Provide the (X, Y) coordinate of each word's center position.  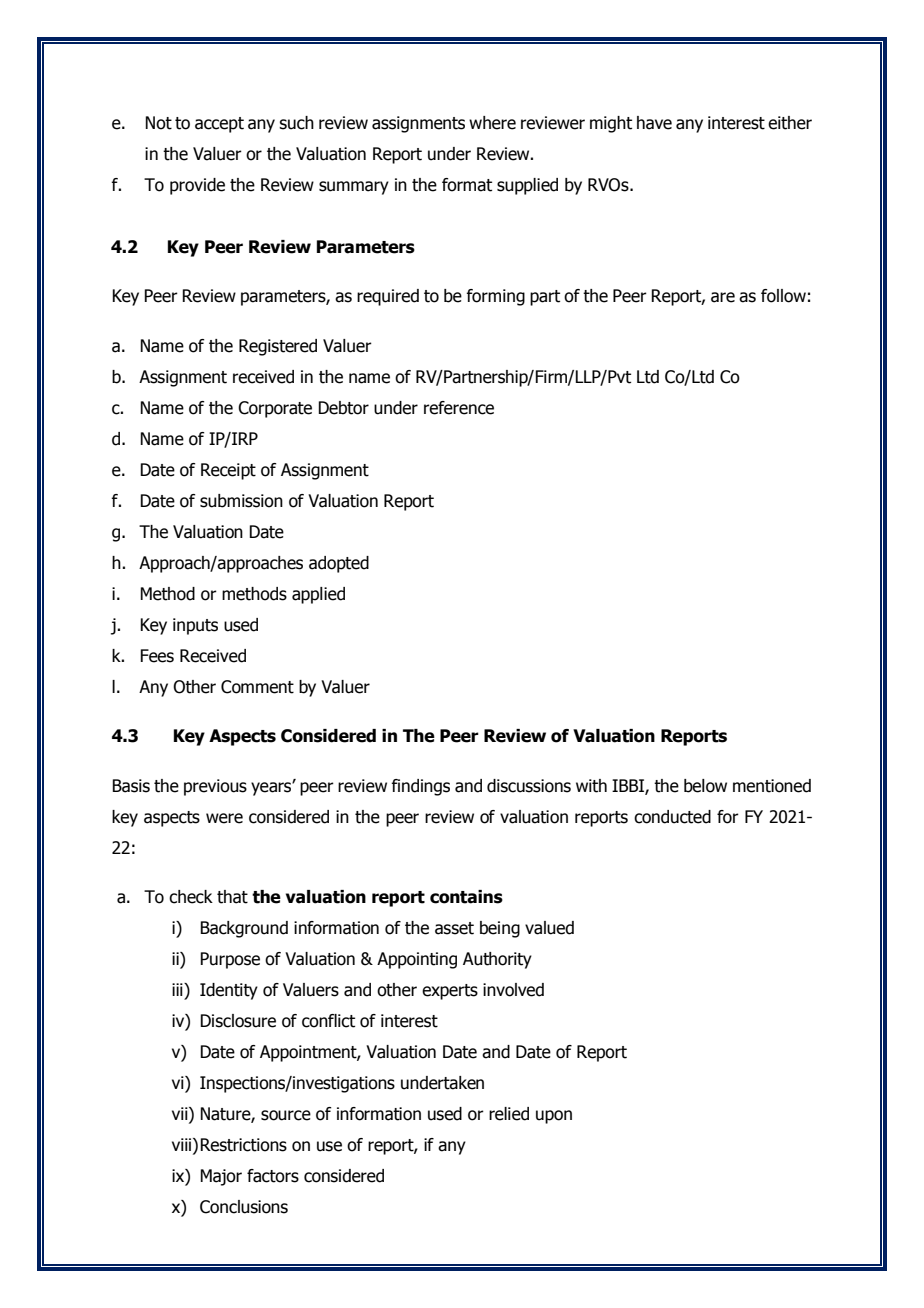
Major (221, 1177)
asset (454, 928)
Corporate (275, 409)
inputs (195, 626)
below (705, 786)
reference (459, 408)
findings (420, 787)
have (654, 123)
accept (219, 125)
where (492, 123)
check (191, 897)
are (723, 297)
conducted (672, 817)
